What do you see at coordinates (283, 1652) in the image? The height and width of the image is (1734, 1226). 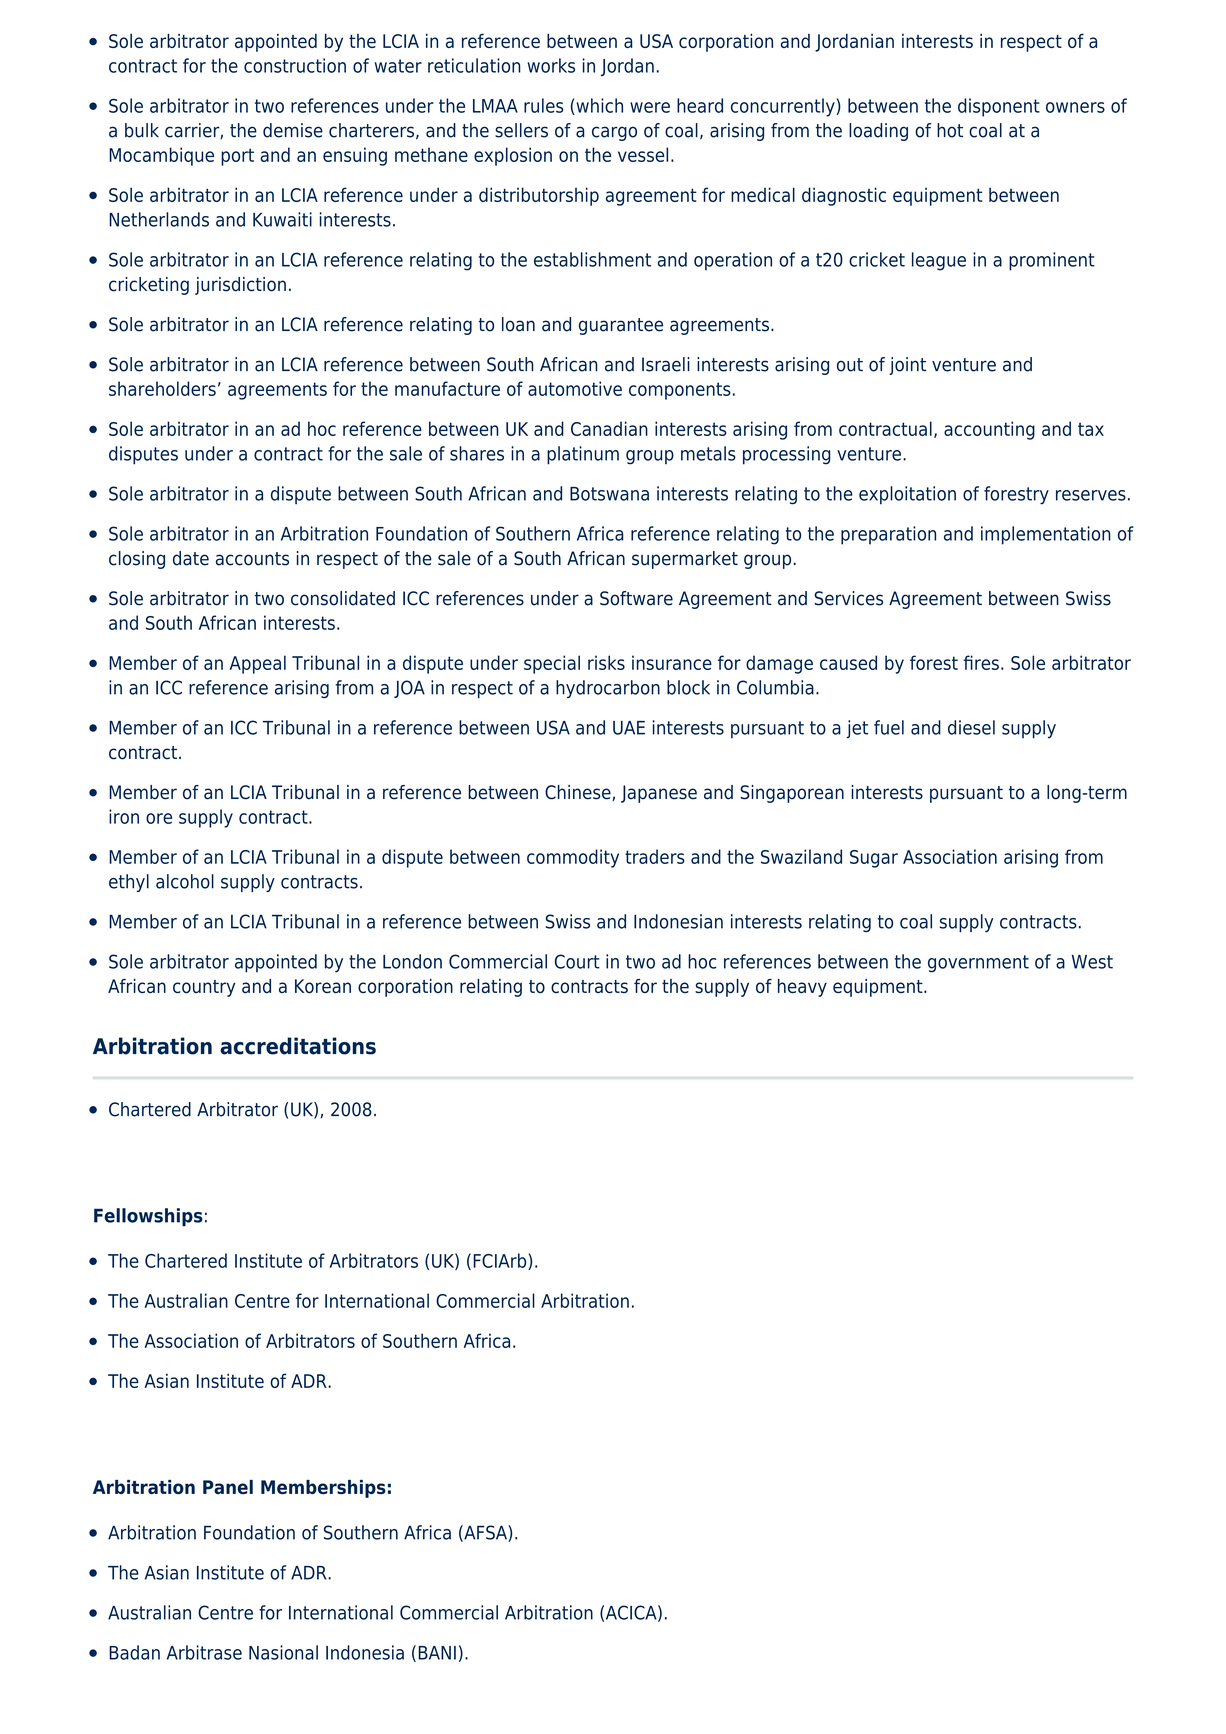 I see `Nasional` at bounding box center [283, 1652].
